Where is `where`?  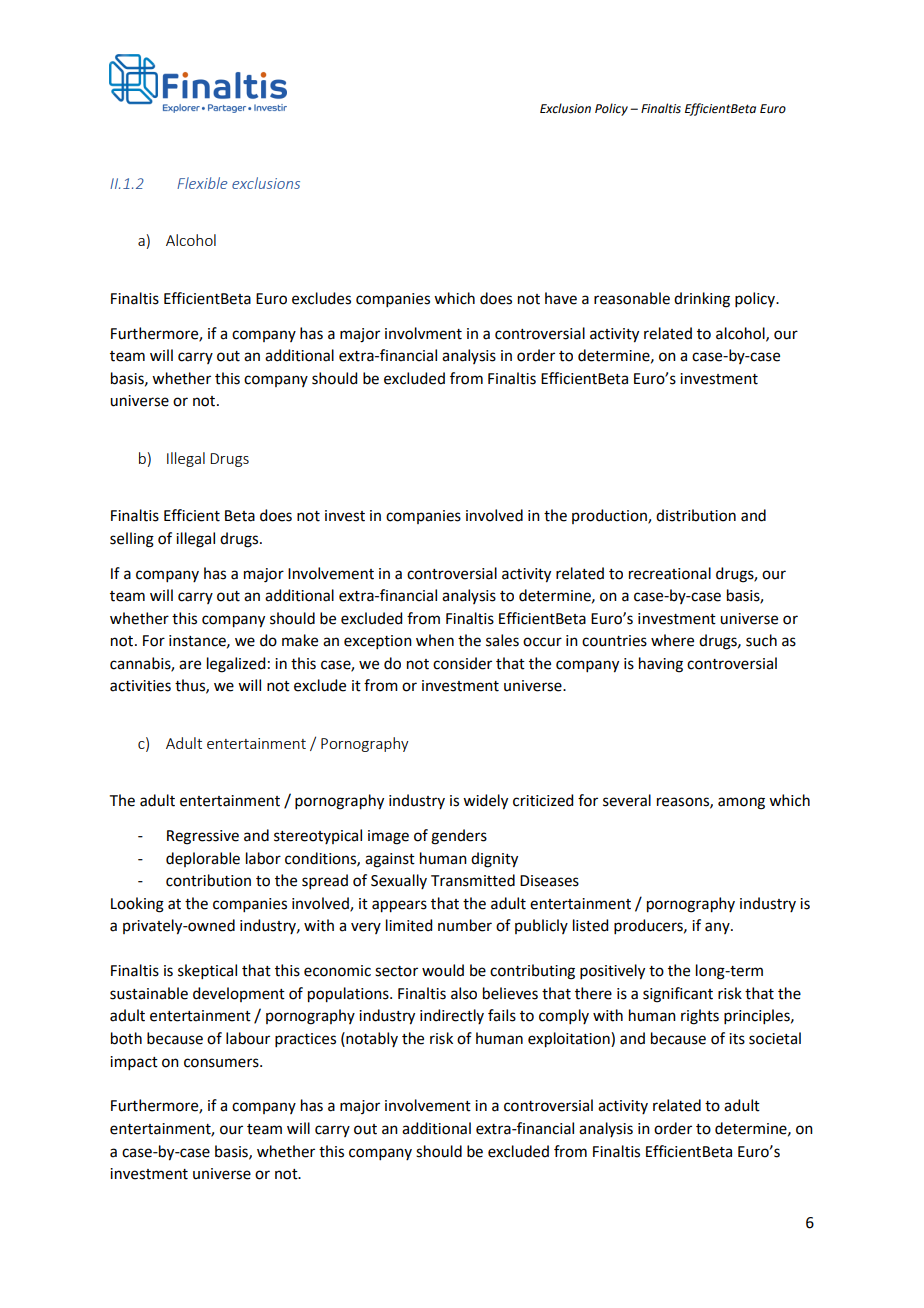
where is located at coordinates (672, 640).
